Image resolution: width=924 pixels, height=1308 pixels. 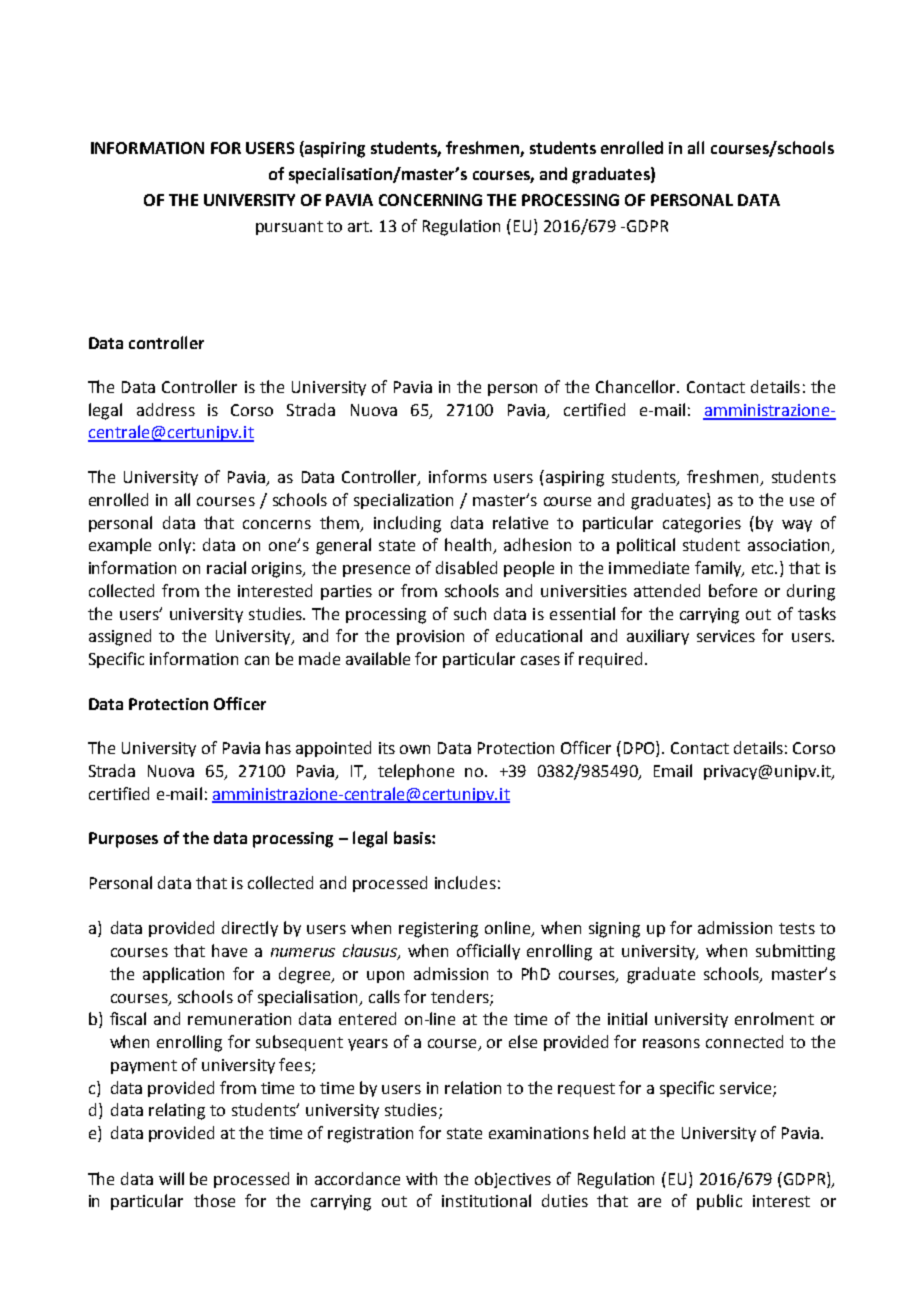 What do you see at coordinates (797, 928) in the screenshot?
I see `tests` at bounding box center [797, 928].
